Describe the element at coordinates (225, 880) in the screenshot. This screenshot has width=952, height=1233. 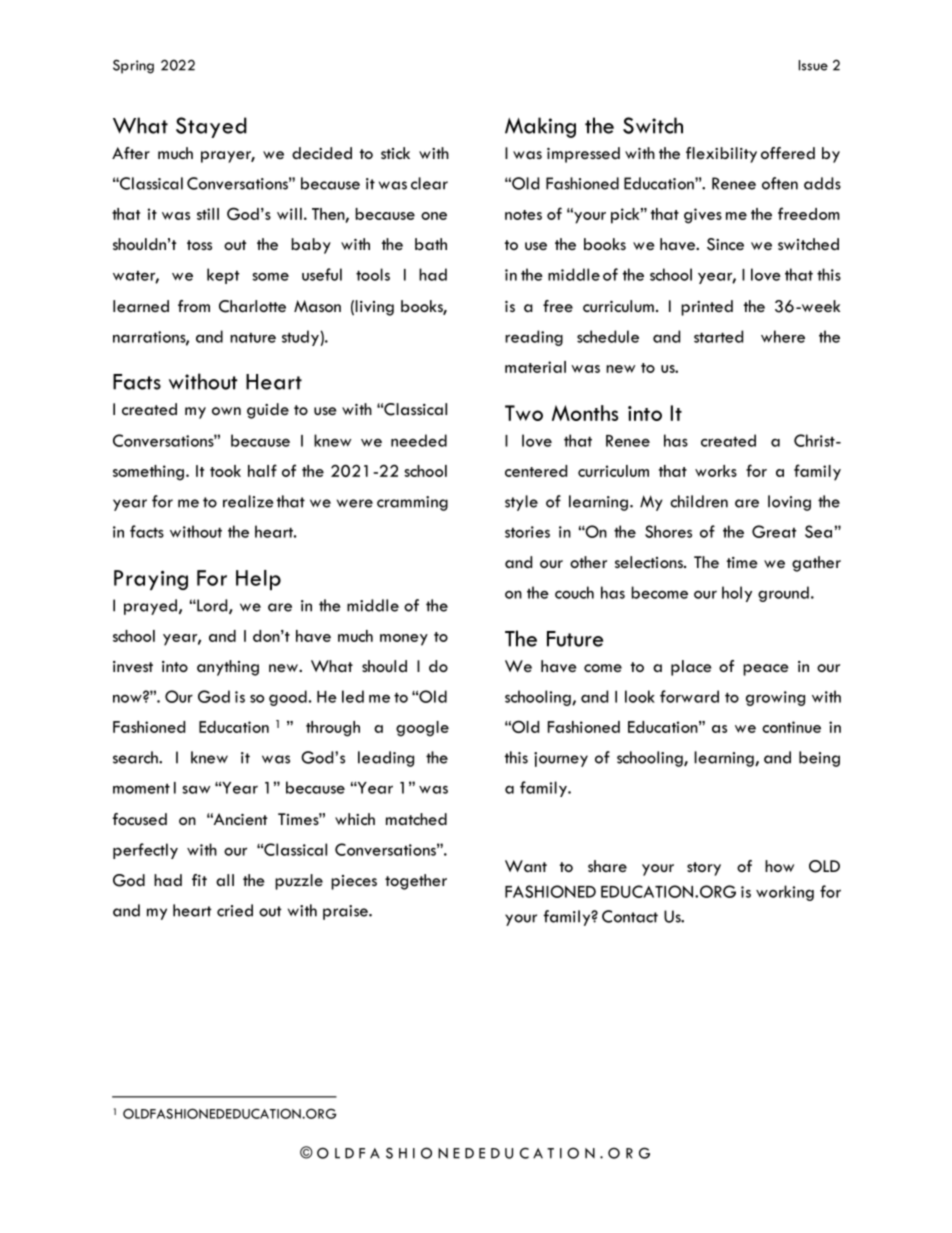
I see `all` at that location.
